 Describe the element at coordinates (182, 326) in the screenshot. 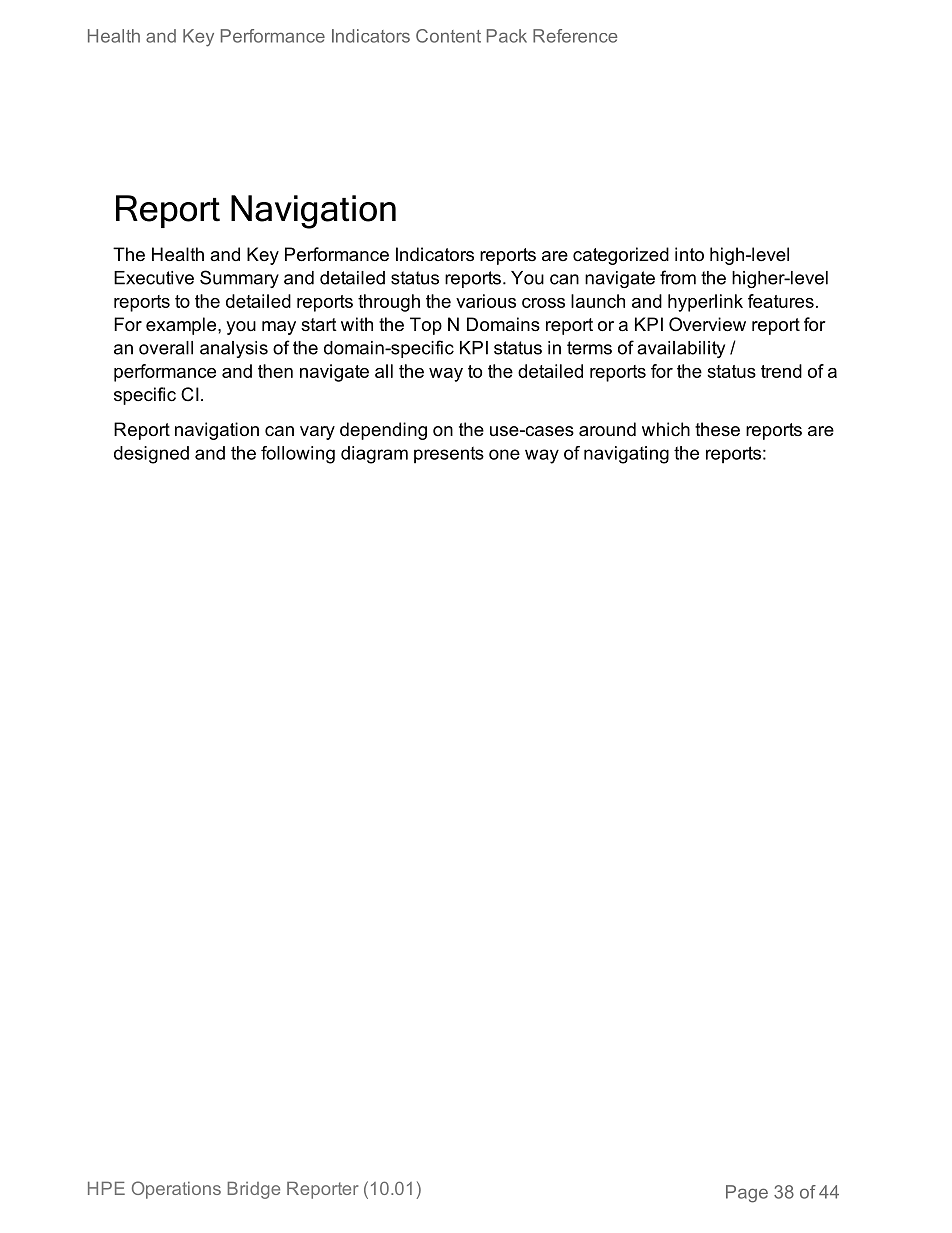

I see `example` at that location.
